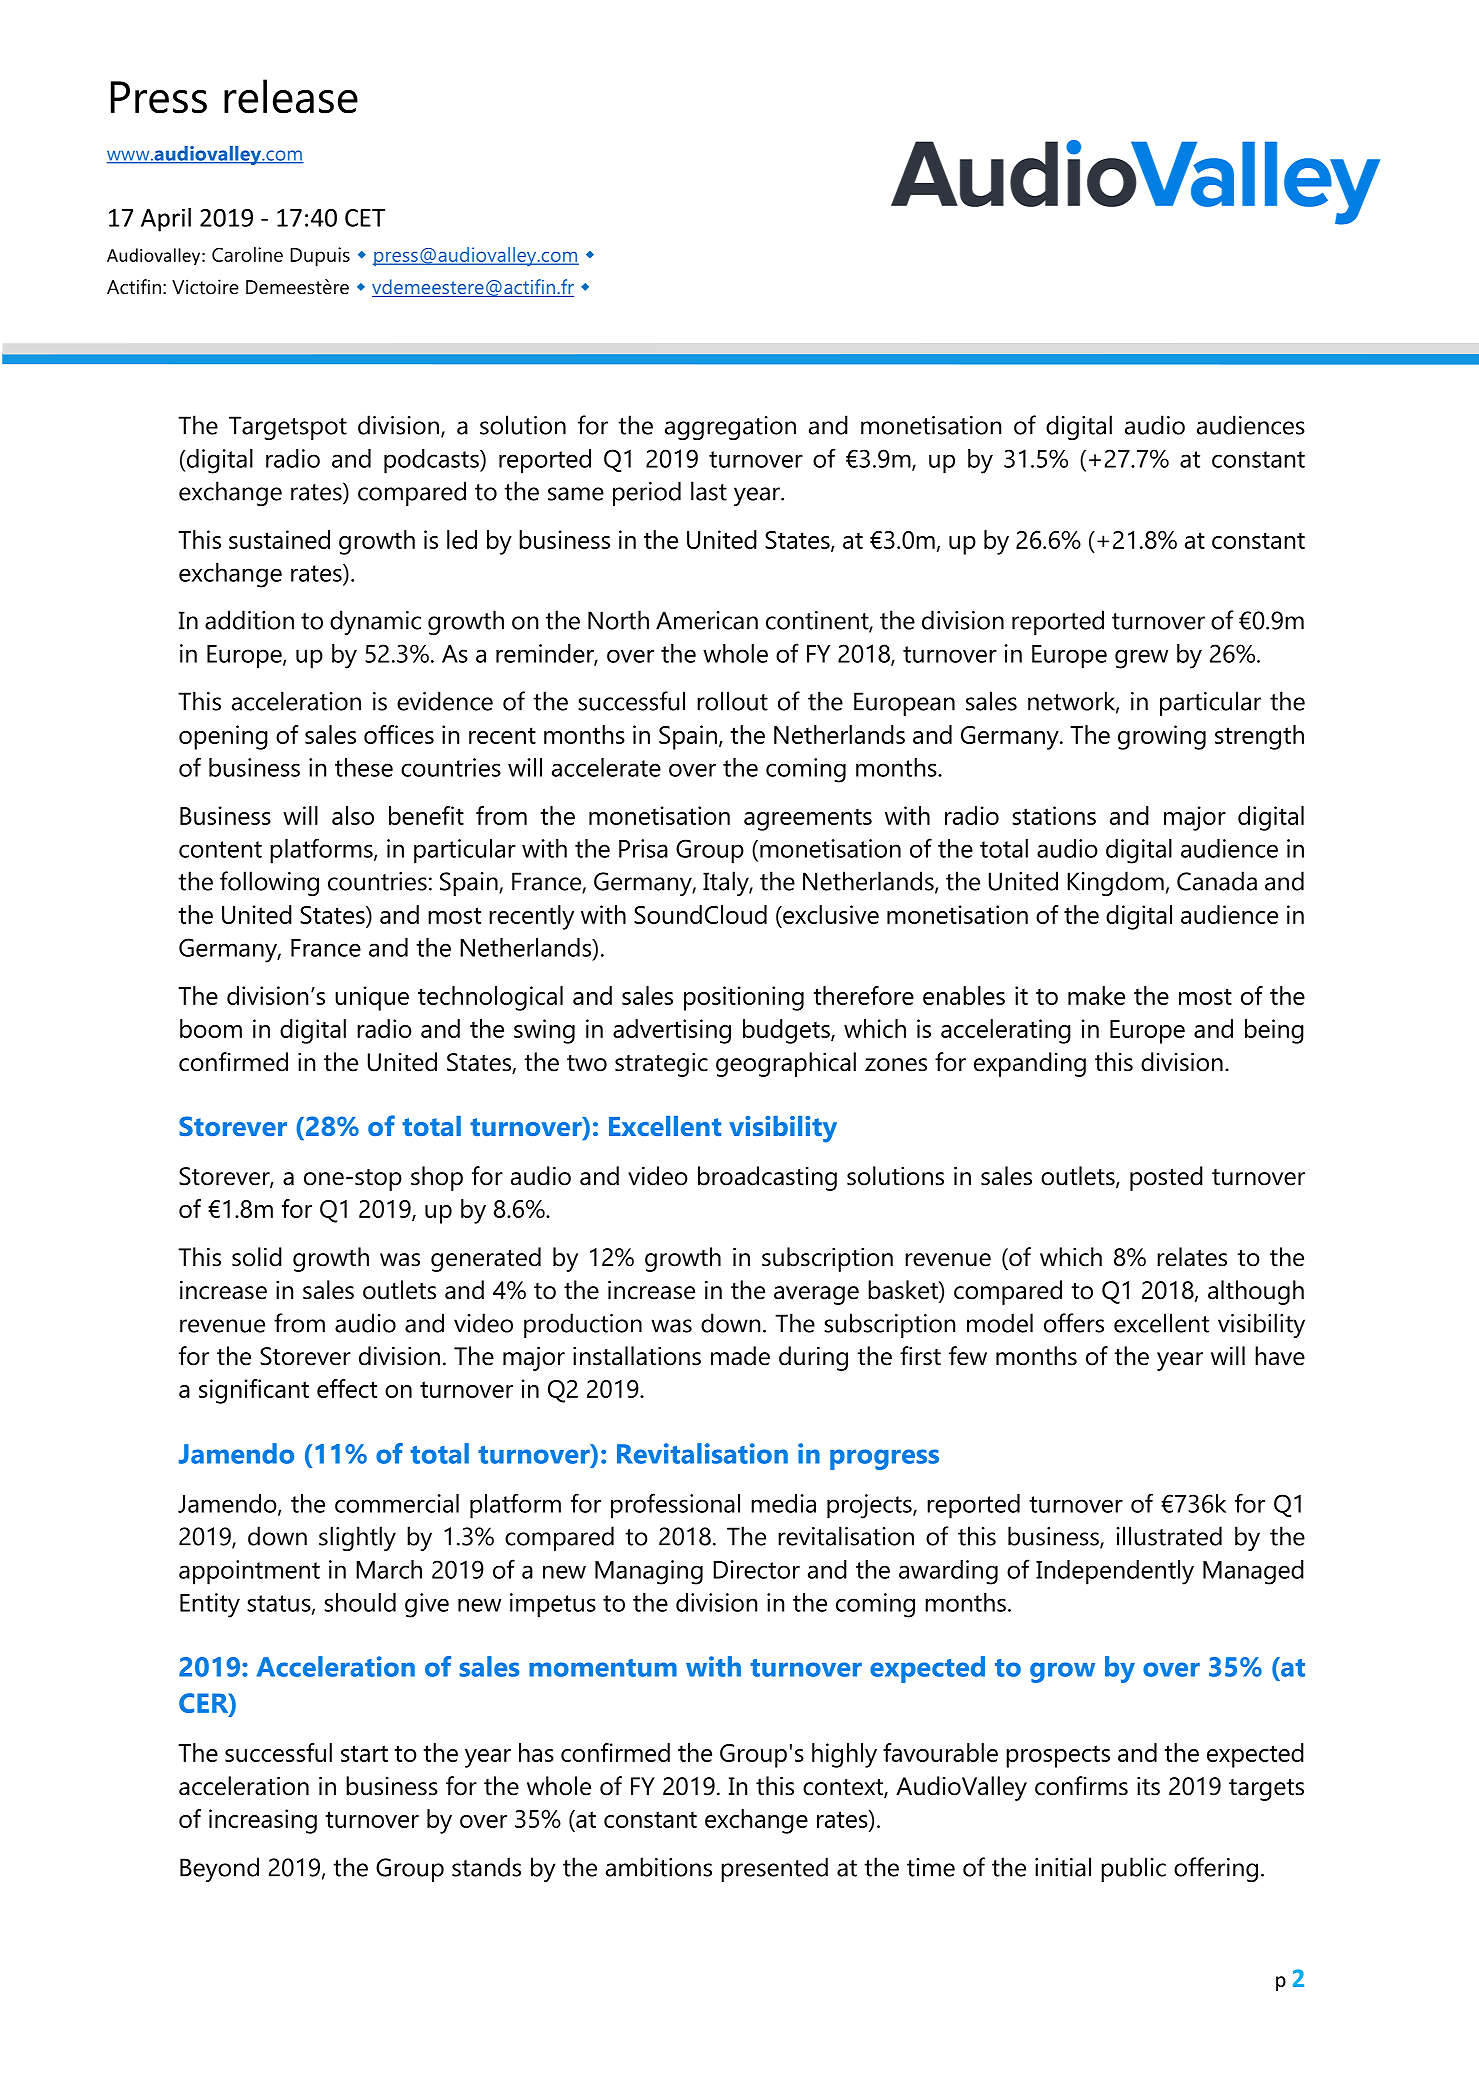 The height and width of the document is (2092, 1479). What do you see at coordinates (1141, 659) in the document?
I see `grew` at bounding box center [1141, 659].
